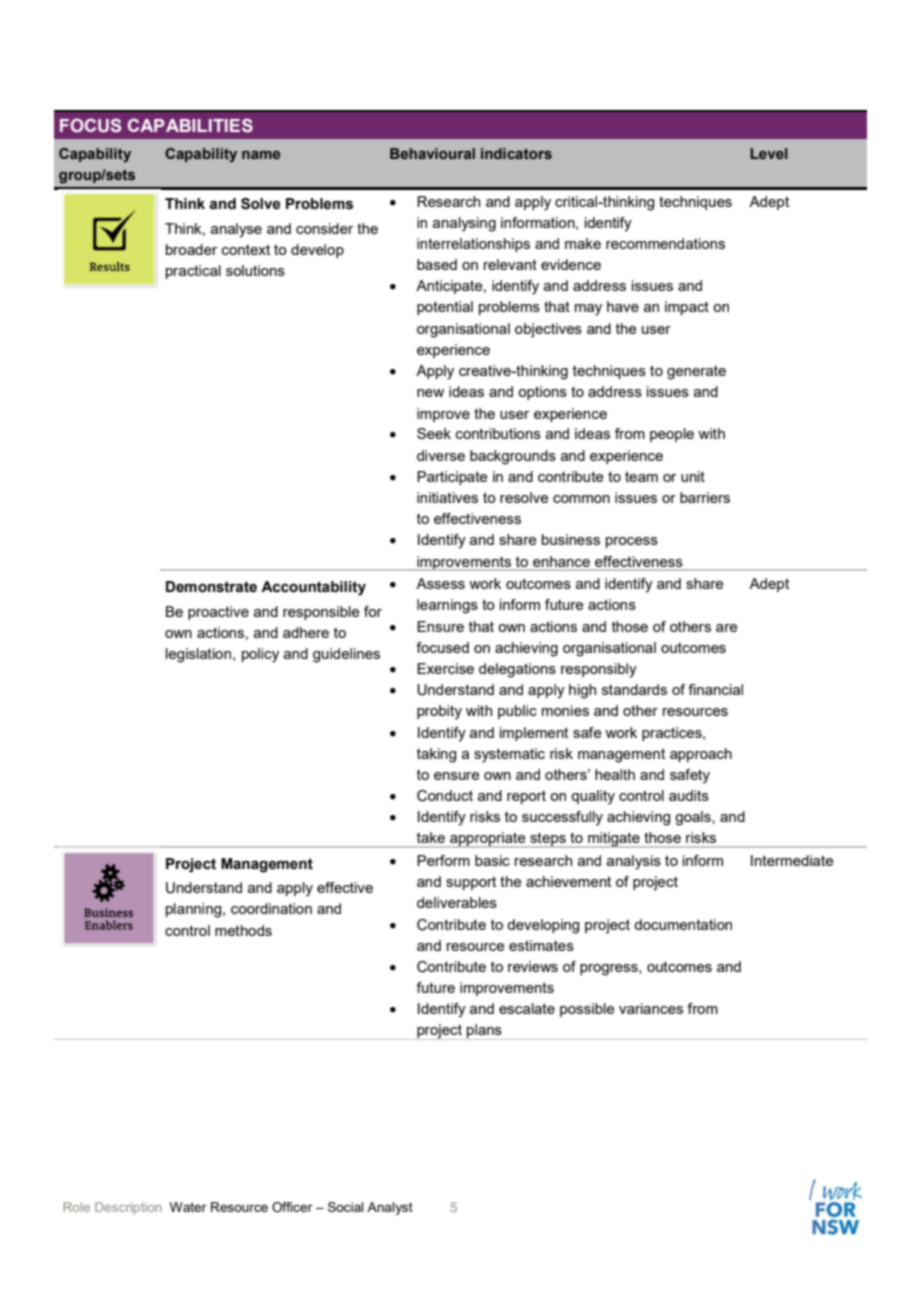 The height and width of the screenshot is (1308, 924). What do you see at coordinates (188, 1207) in the screenshot?
I see `Water` at bounding box center [188, 1207].
